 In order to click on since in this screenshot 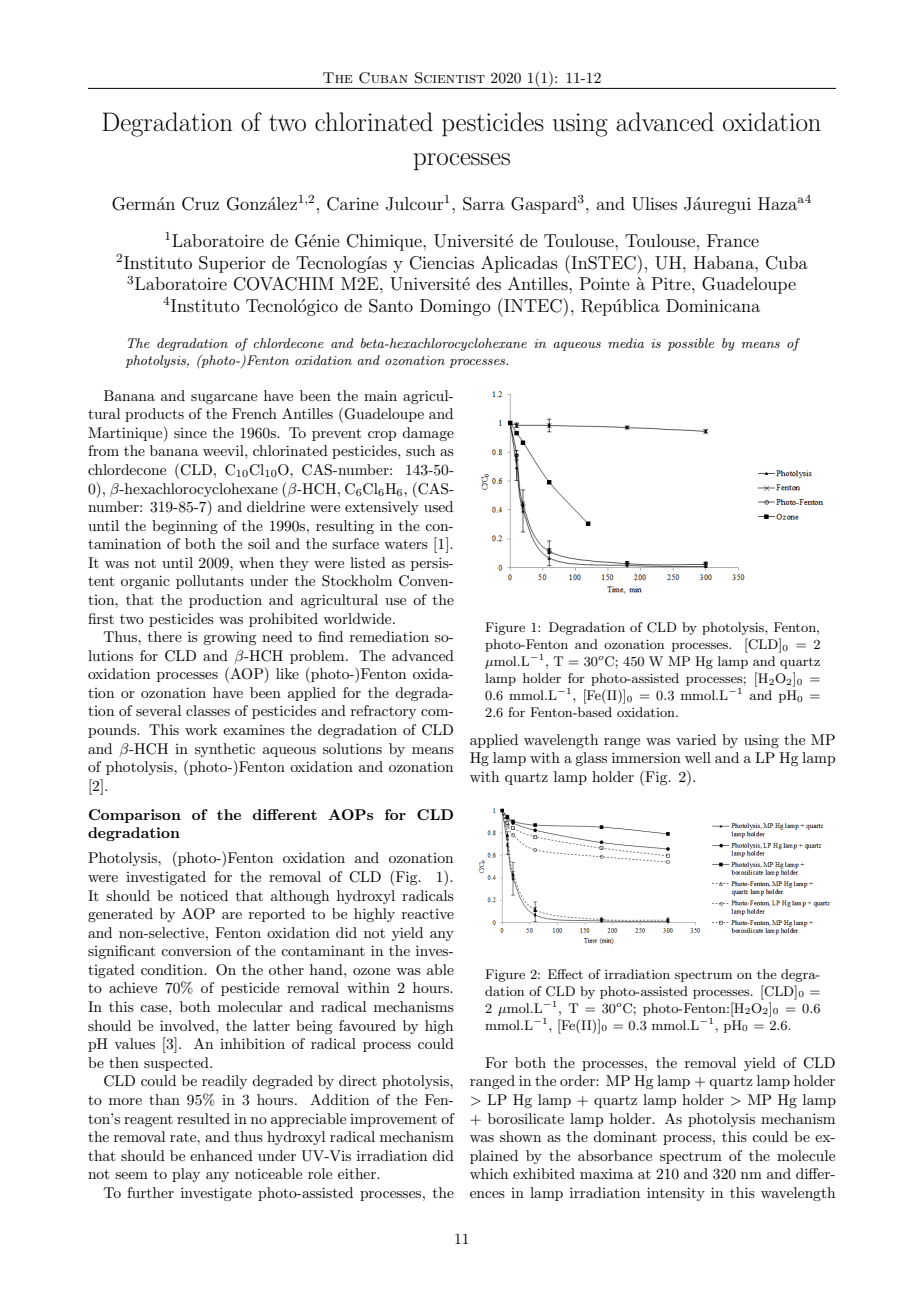, I will do `click(190, 433)`.
